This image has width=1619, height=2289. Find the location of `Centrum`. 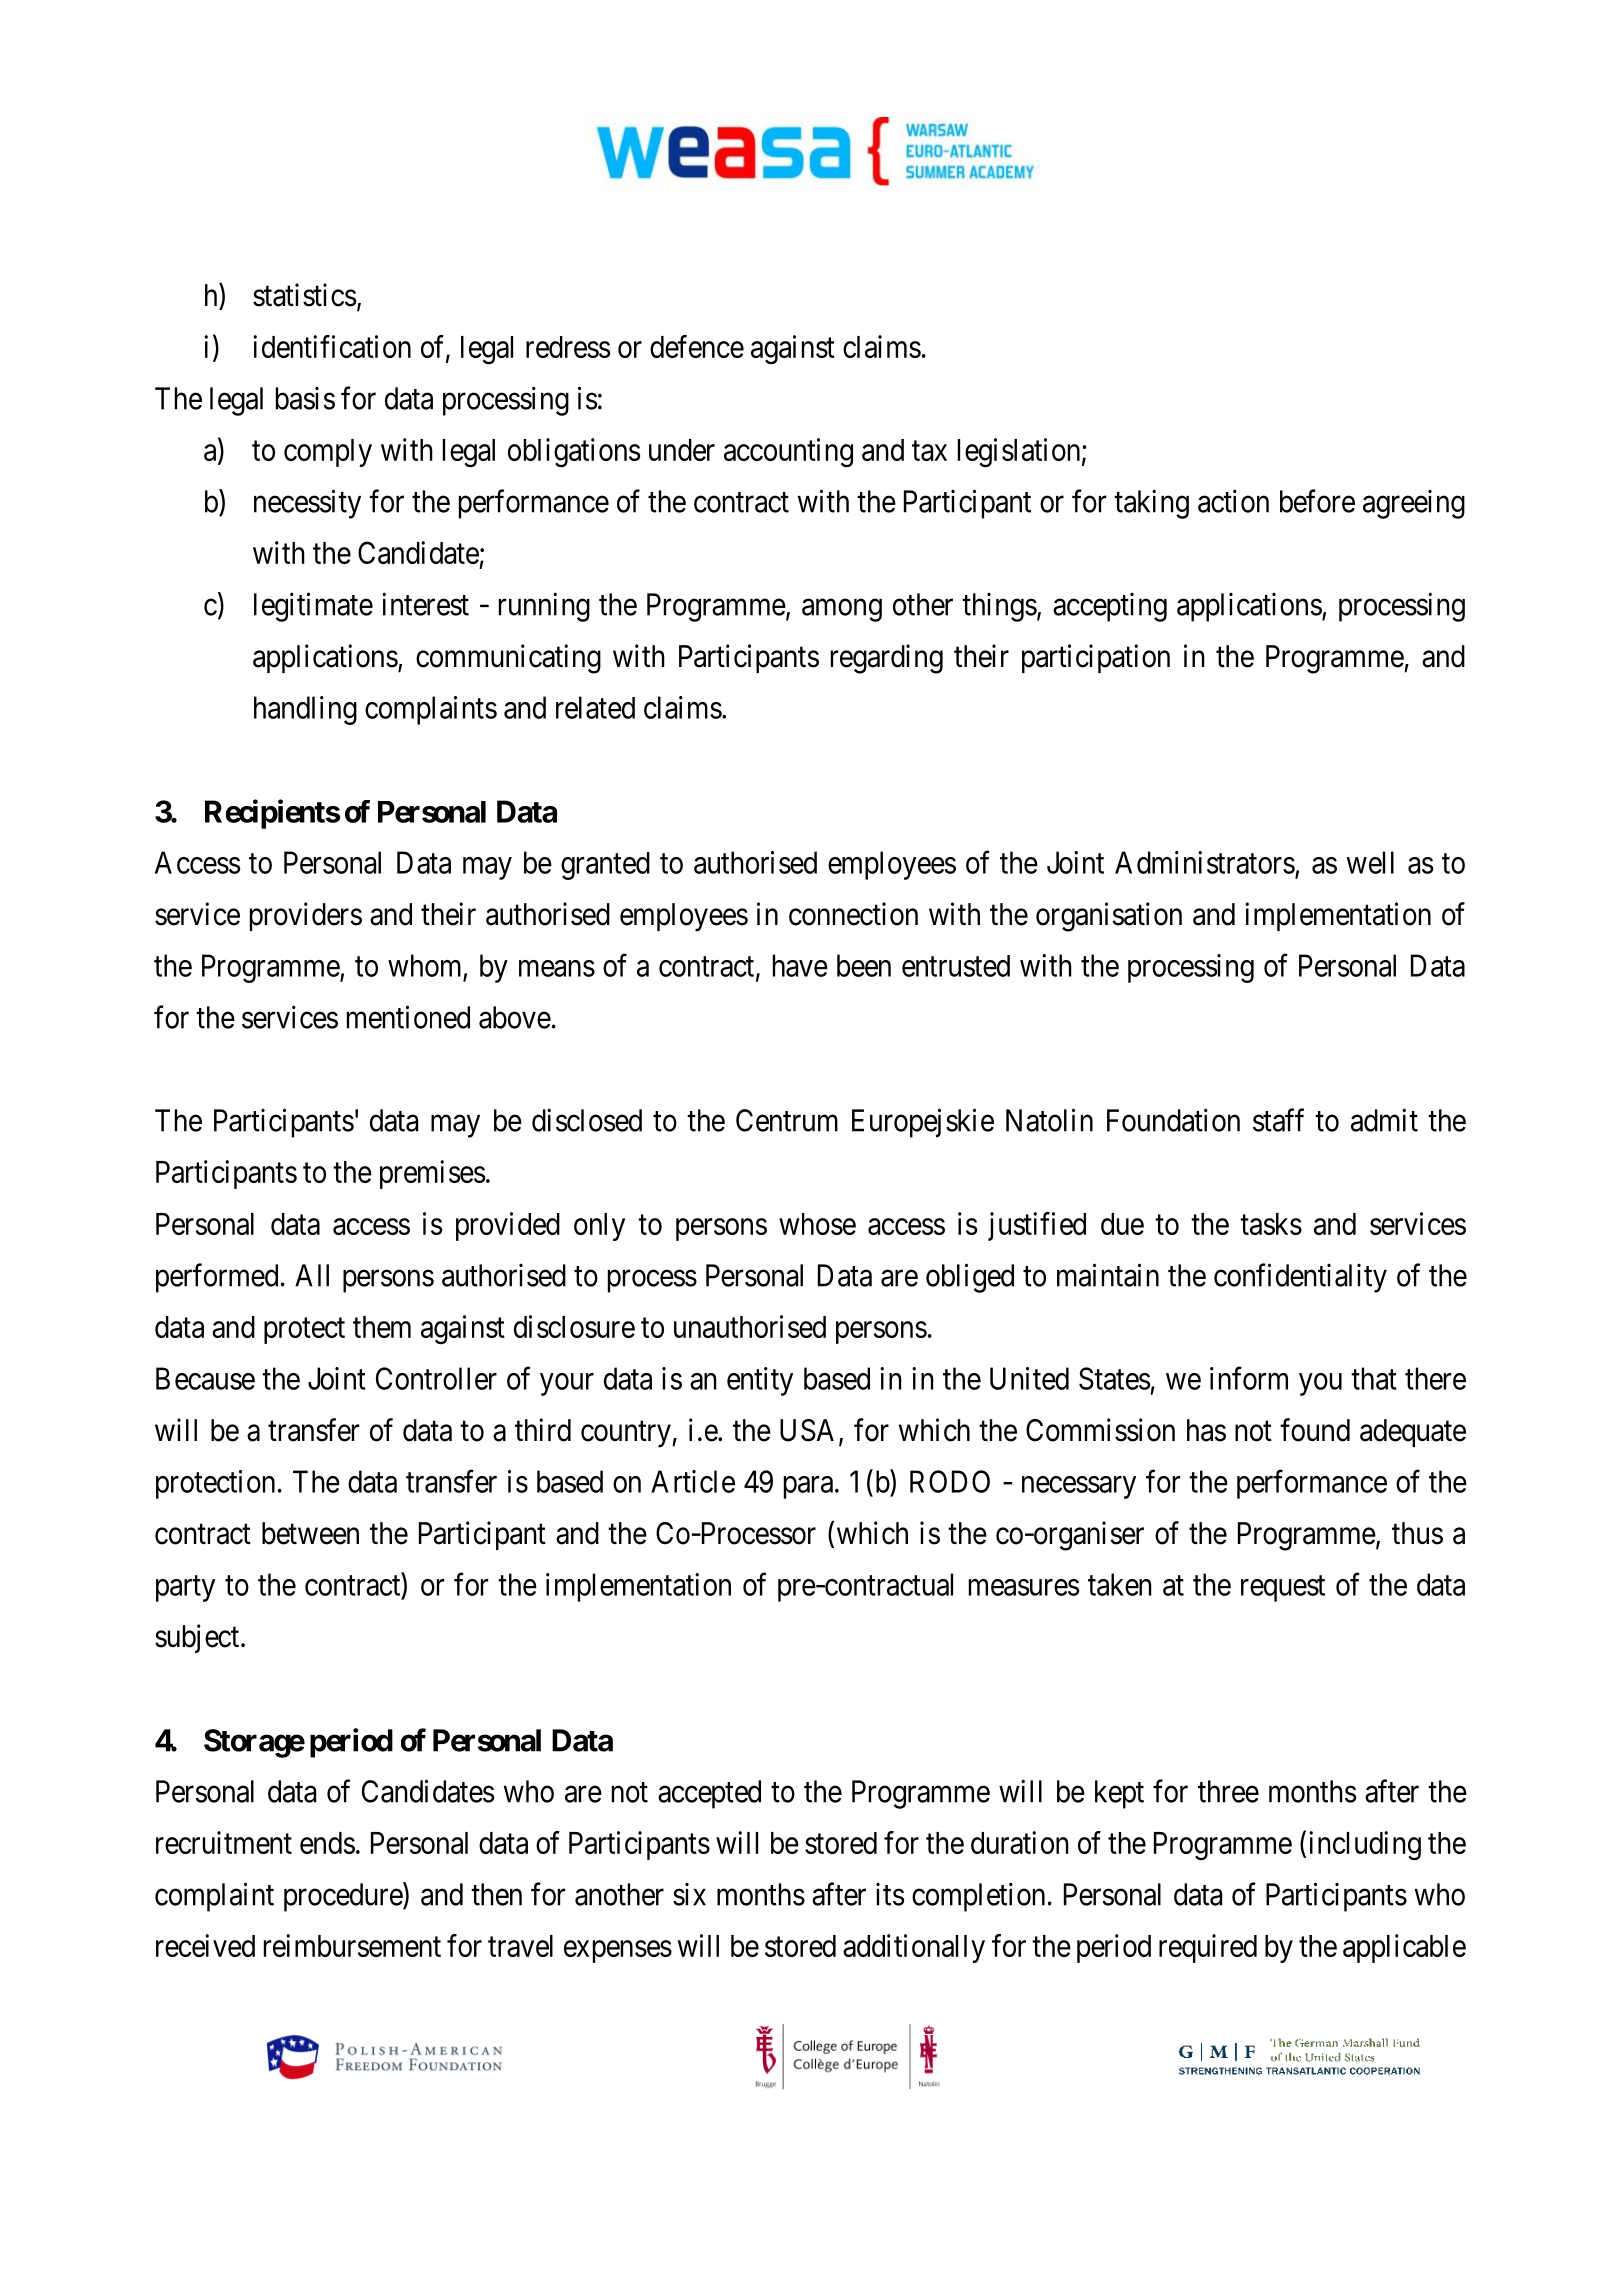

Centrum is located at coordinates (787, 1120).
